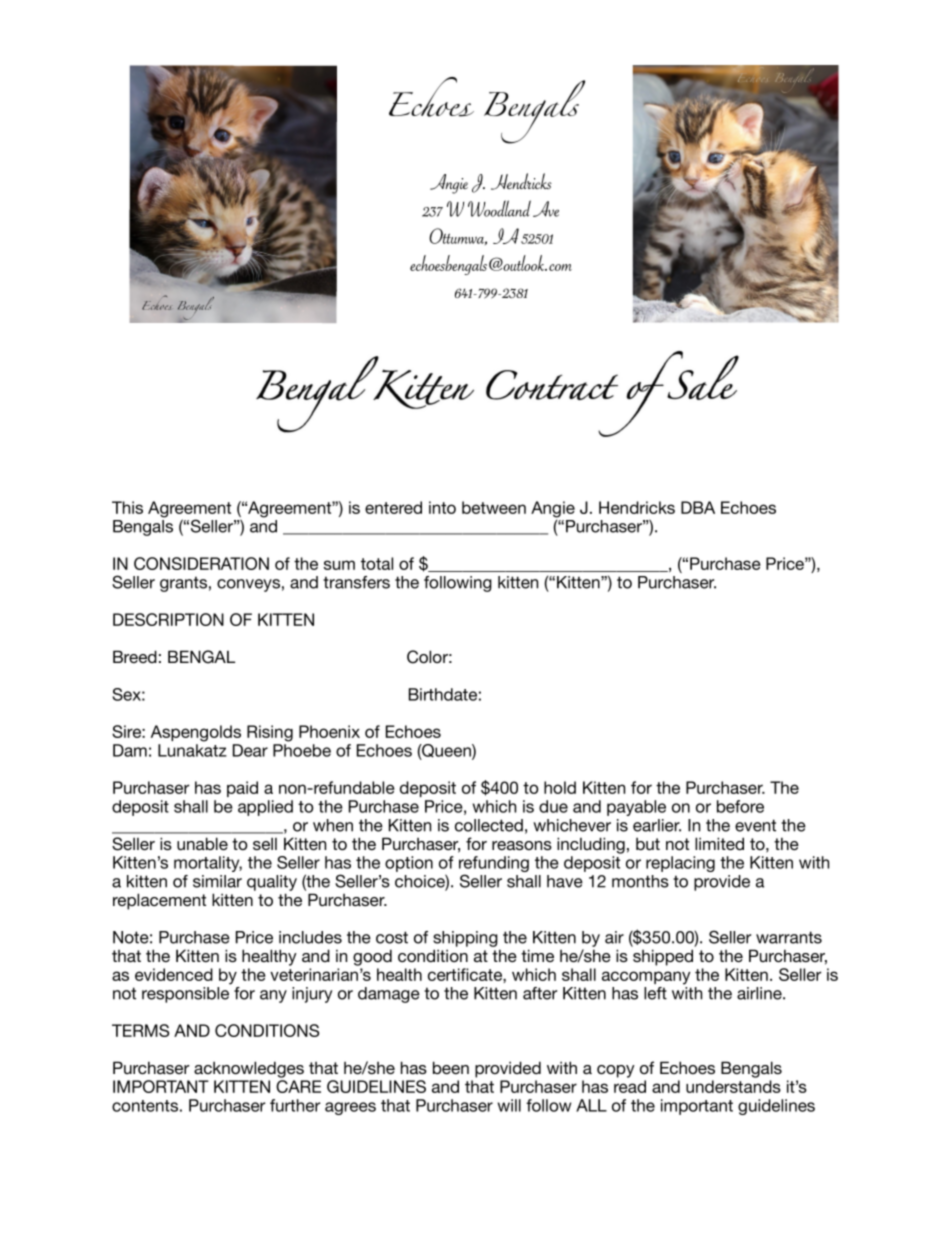 The image size is (952, 1233). What do you see at coordinates (298, 1086) in the screenshot?
I see `CARE` at bounding box center [298, 1086].
